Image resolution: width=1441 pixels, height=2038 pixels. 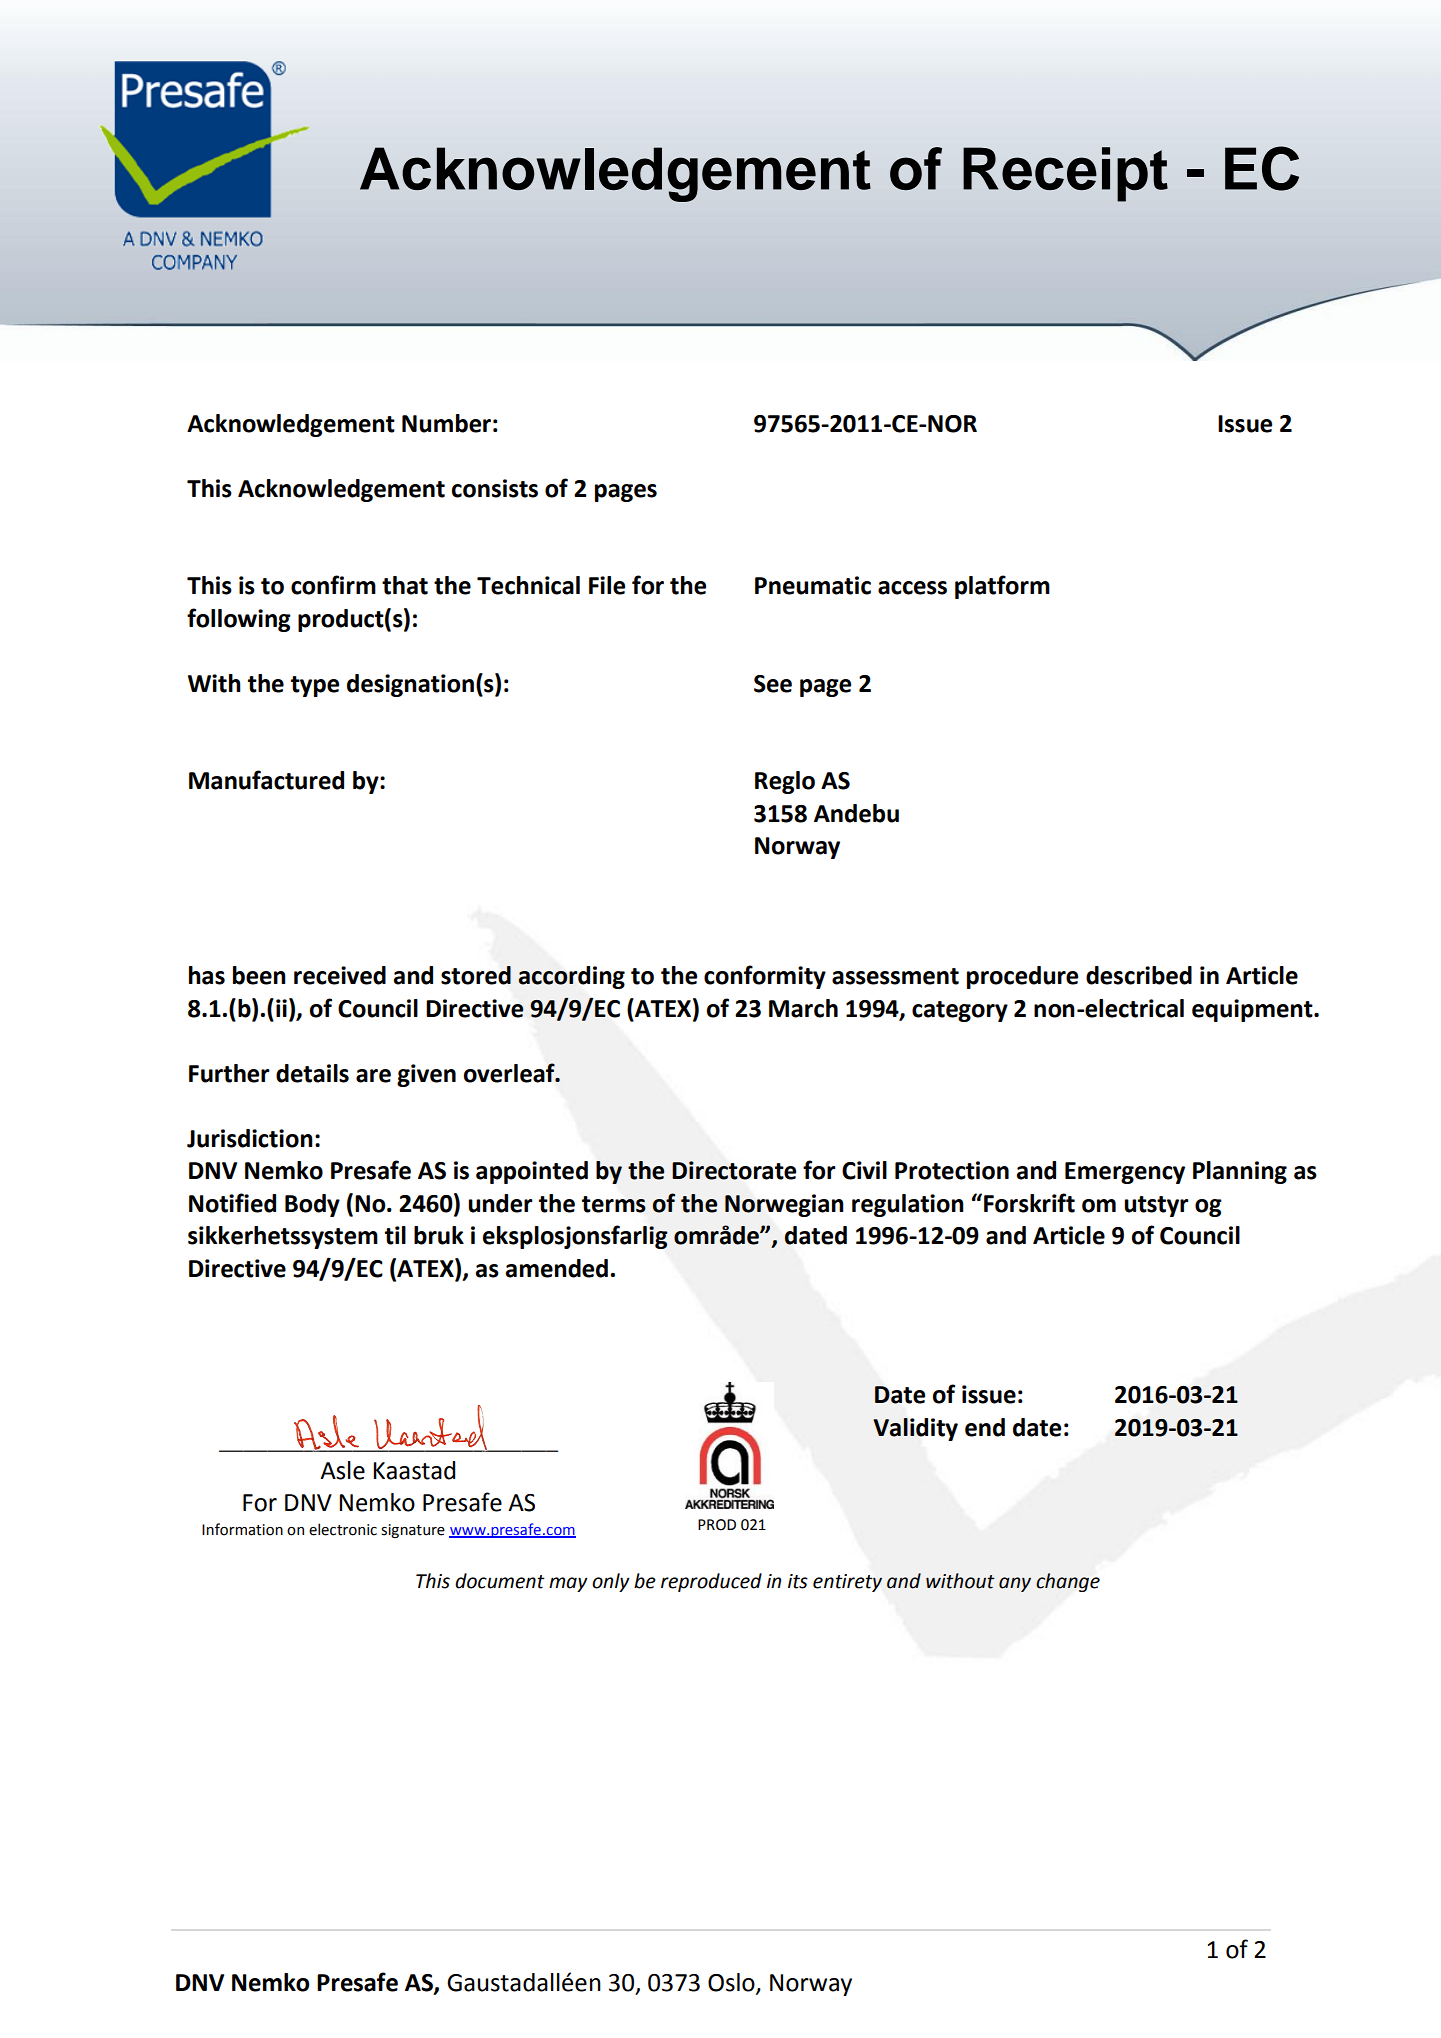 I want to click on details, so click(x=312, y=1073).
